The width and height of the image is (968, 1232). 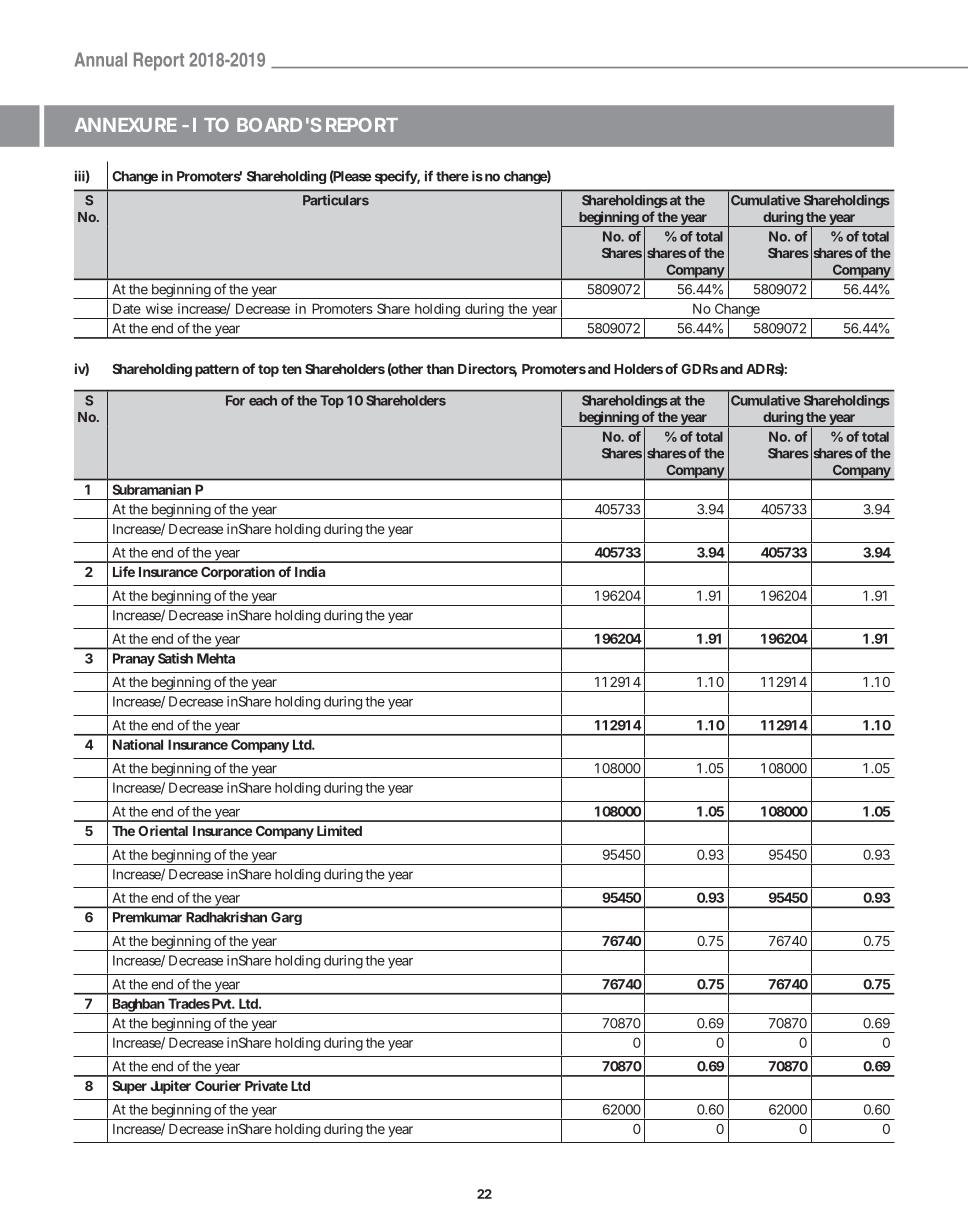 I want to click on Pvt, so click(x=222, y=1003).
